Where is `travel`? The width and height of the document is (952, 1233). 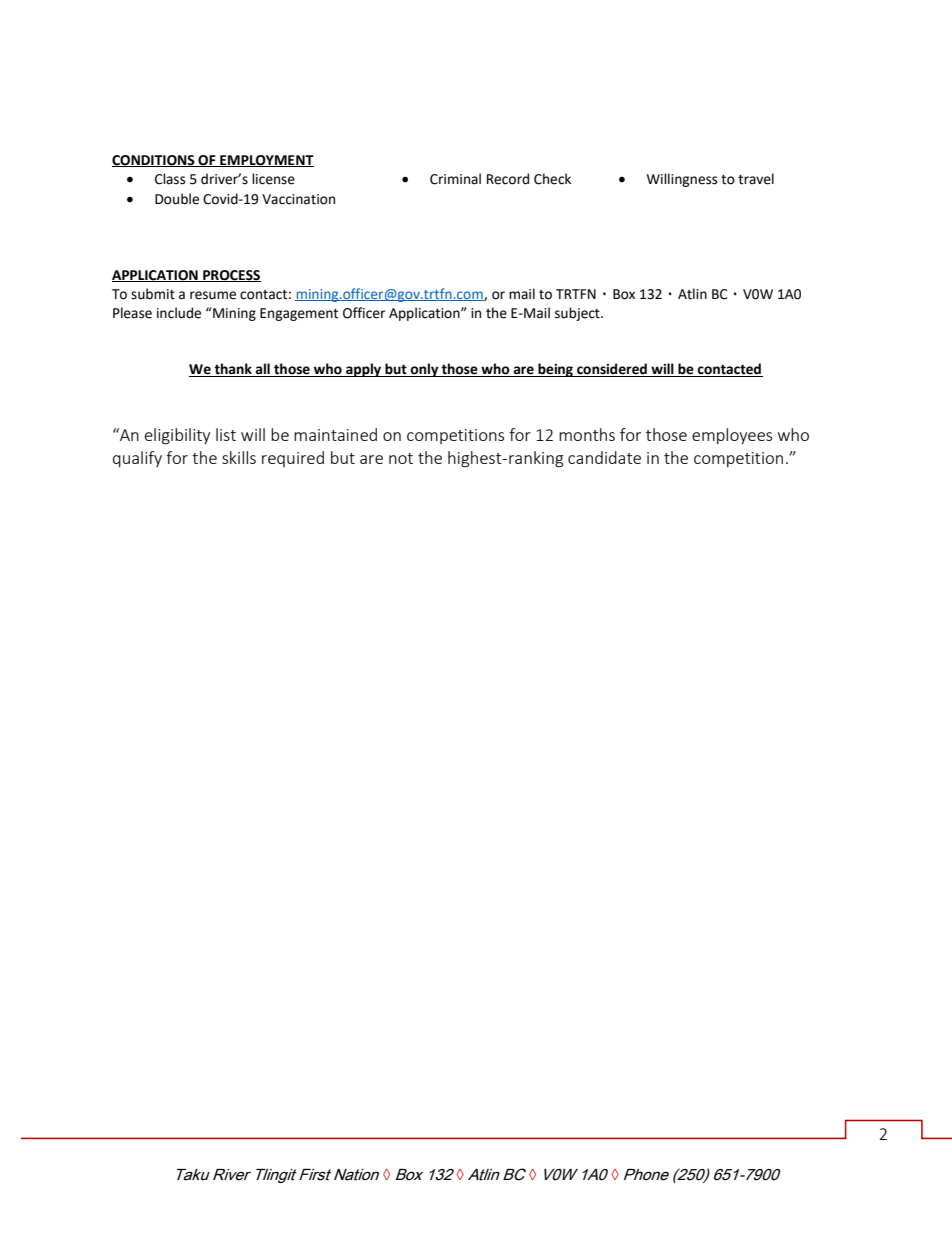
travel is located at coordinates (756, 179).
